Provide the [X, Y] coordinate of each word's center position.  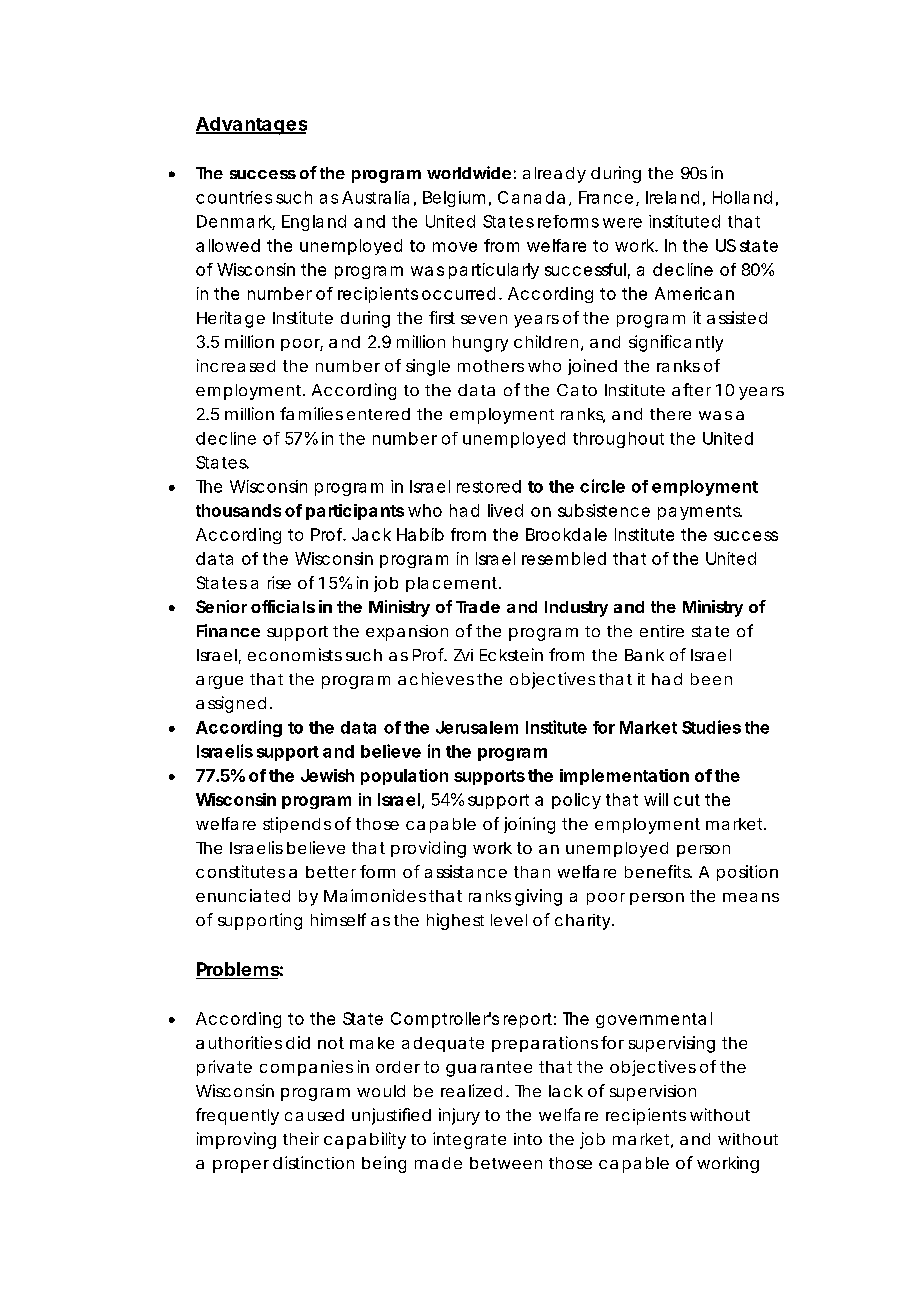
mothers [491, 366]
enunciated [243, 895]
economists [295, 654]
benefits [658, 871]
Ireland [672, 197]
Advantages [251, 126]
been [711, 679]
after [691, 389]
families [311, 413]
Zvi [463, 655]
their [301, 1138]
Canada [531, 197]
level [509, 920]
